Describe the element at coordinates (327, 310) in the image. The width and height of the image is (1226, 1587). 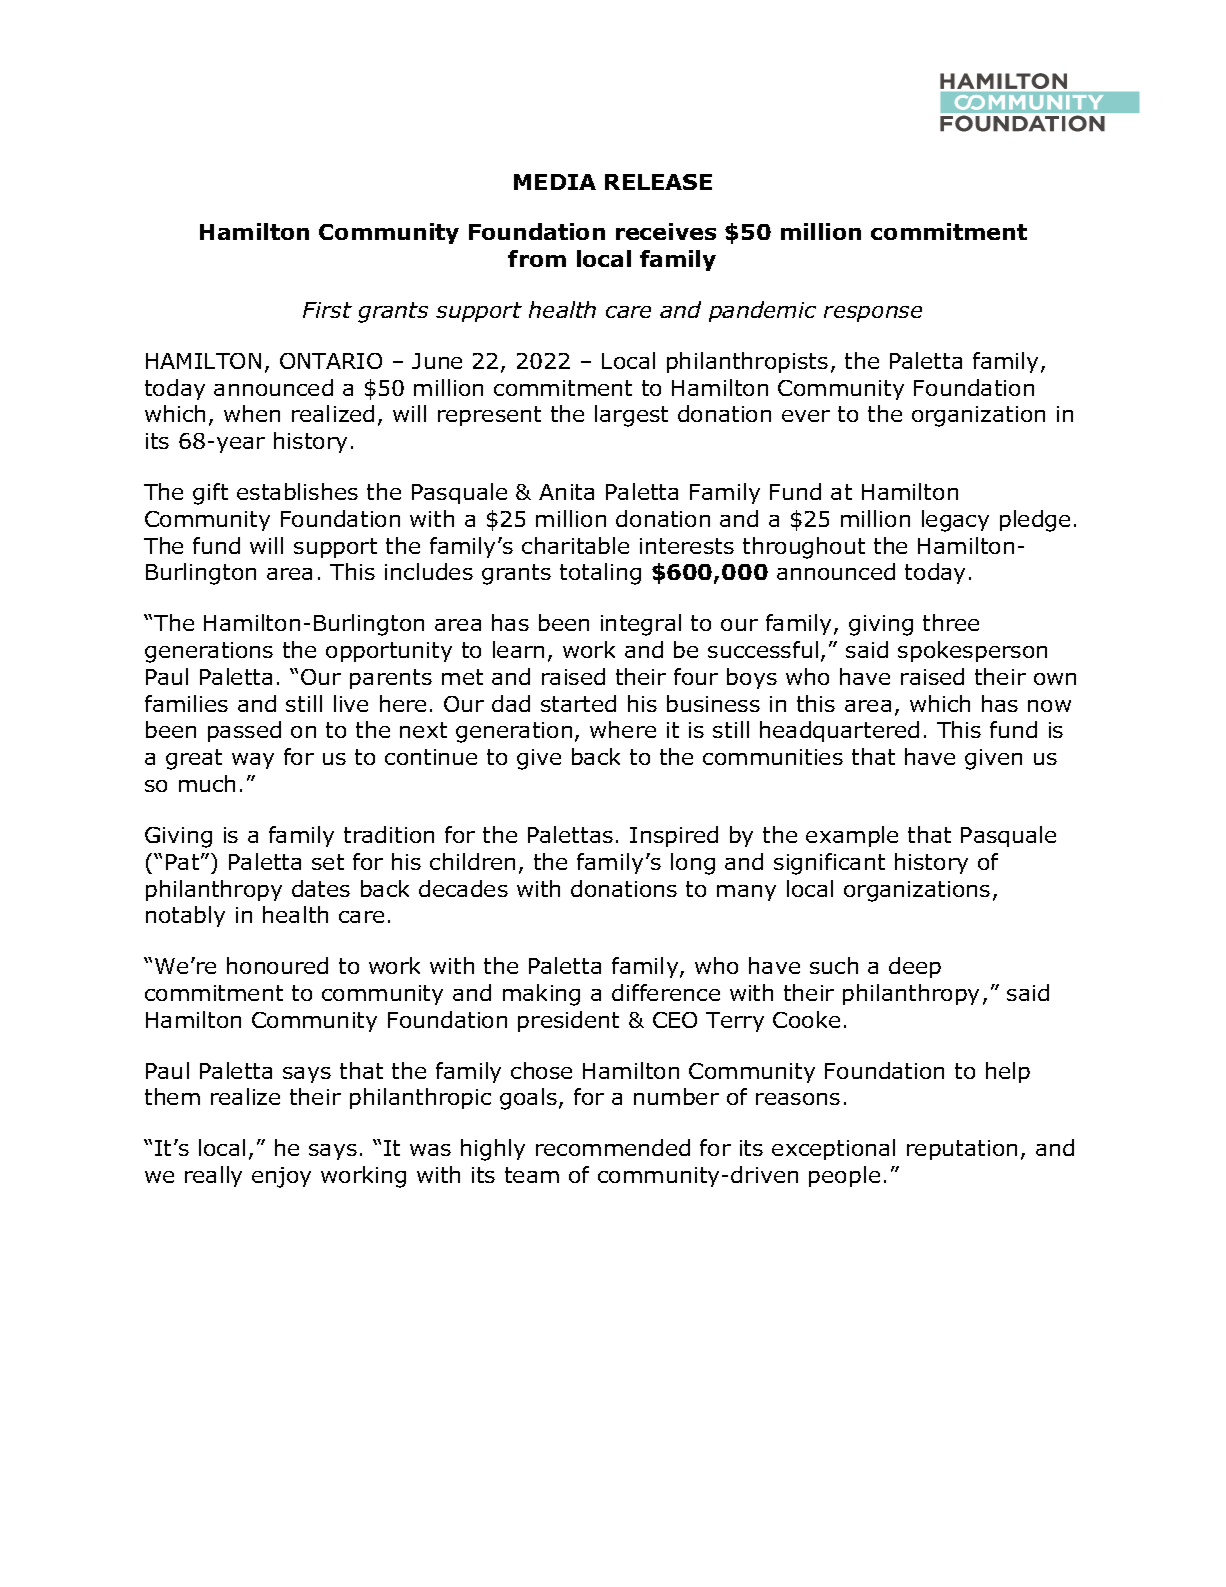
I see `First` at that location.
